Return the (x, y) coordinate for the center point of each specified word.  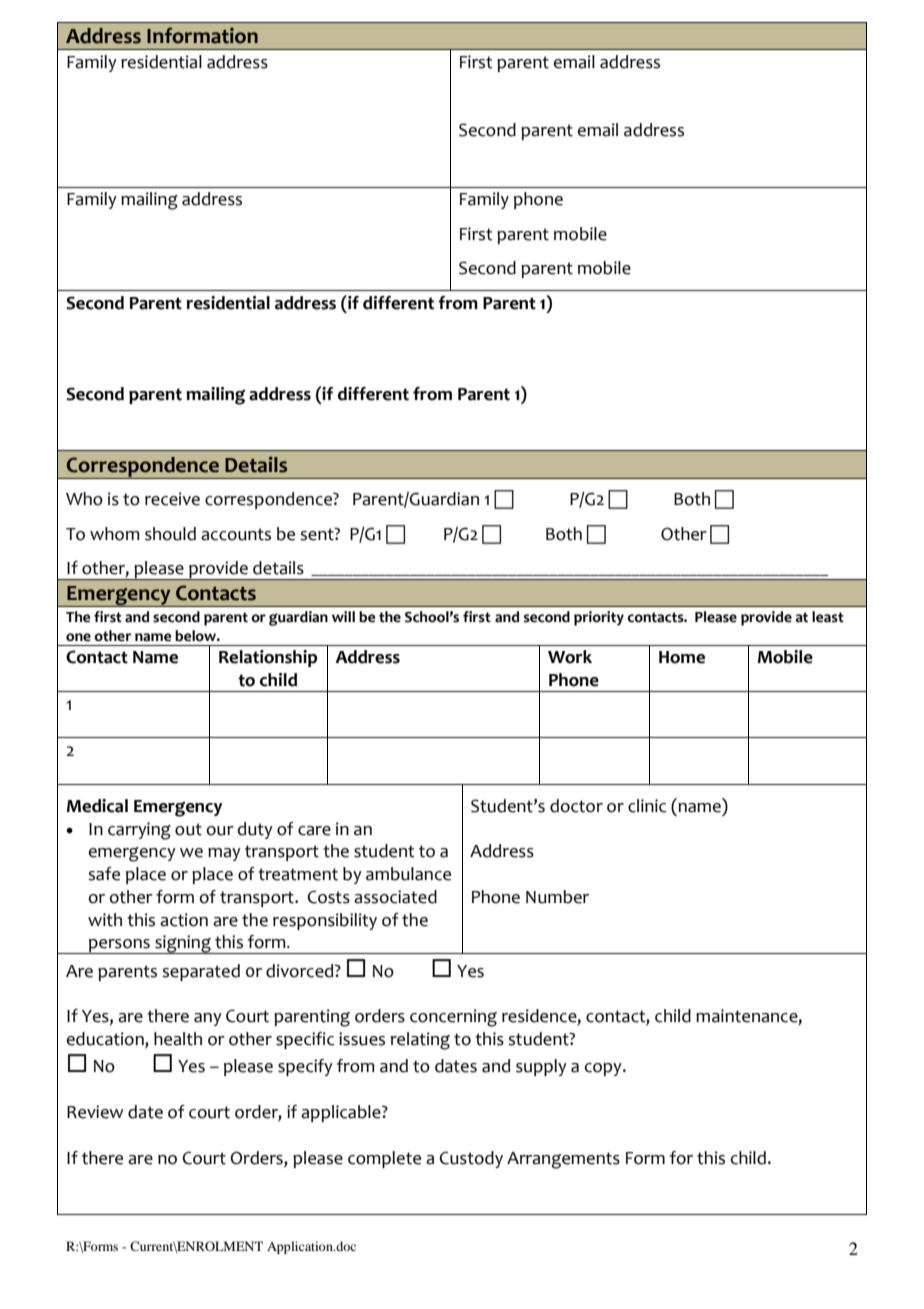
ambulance (408, 874)
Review (95, 1112)
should (170, 534)
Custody (471, 1159)
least (828, 617)
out (188, 829)
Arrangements (563, 1160)
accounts (236, 534)
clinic (647, 806)
